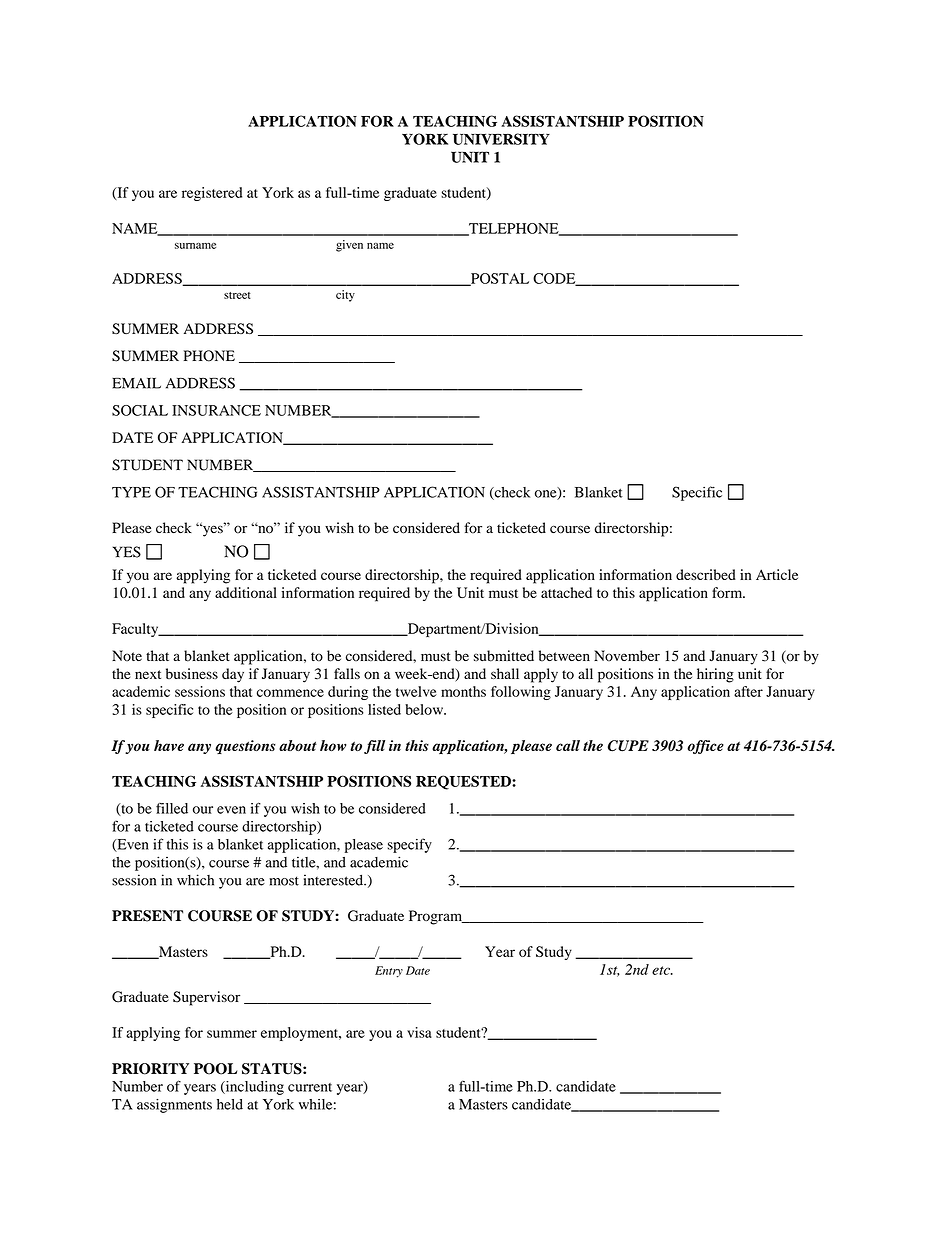  I want to click on hiring, so click(715, 675).
